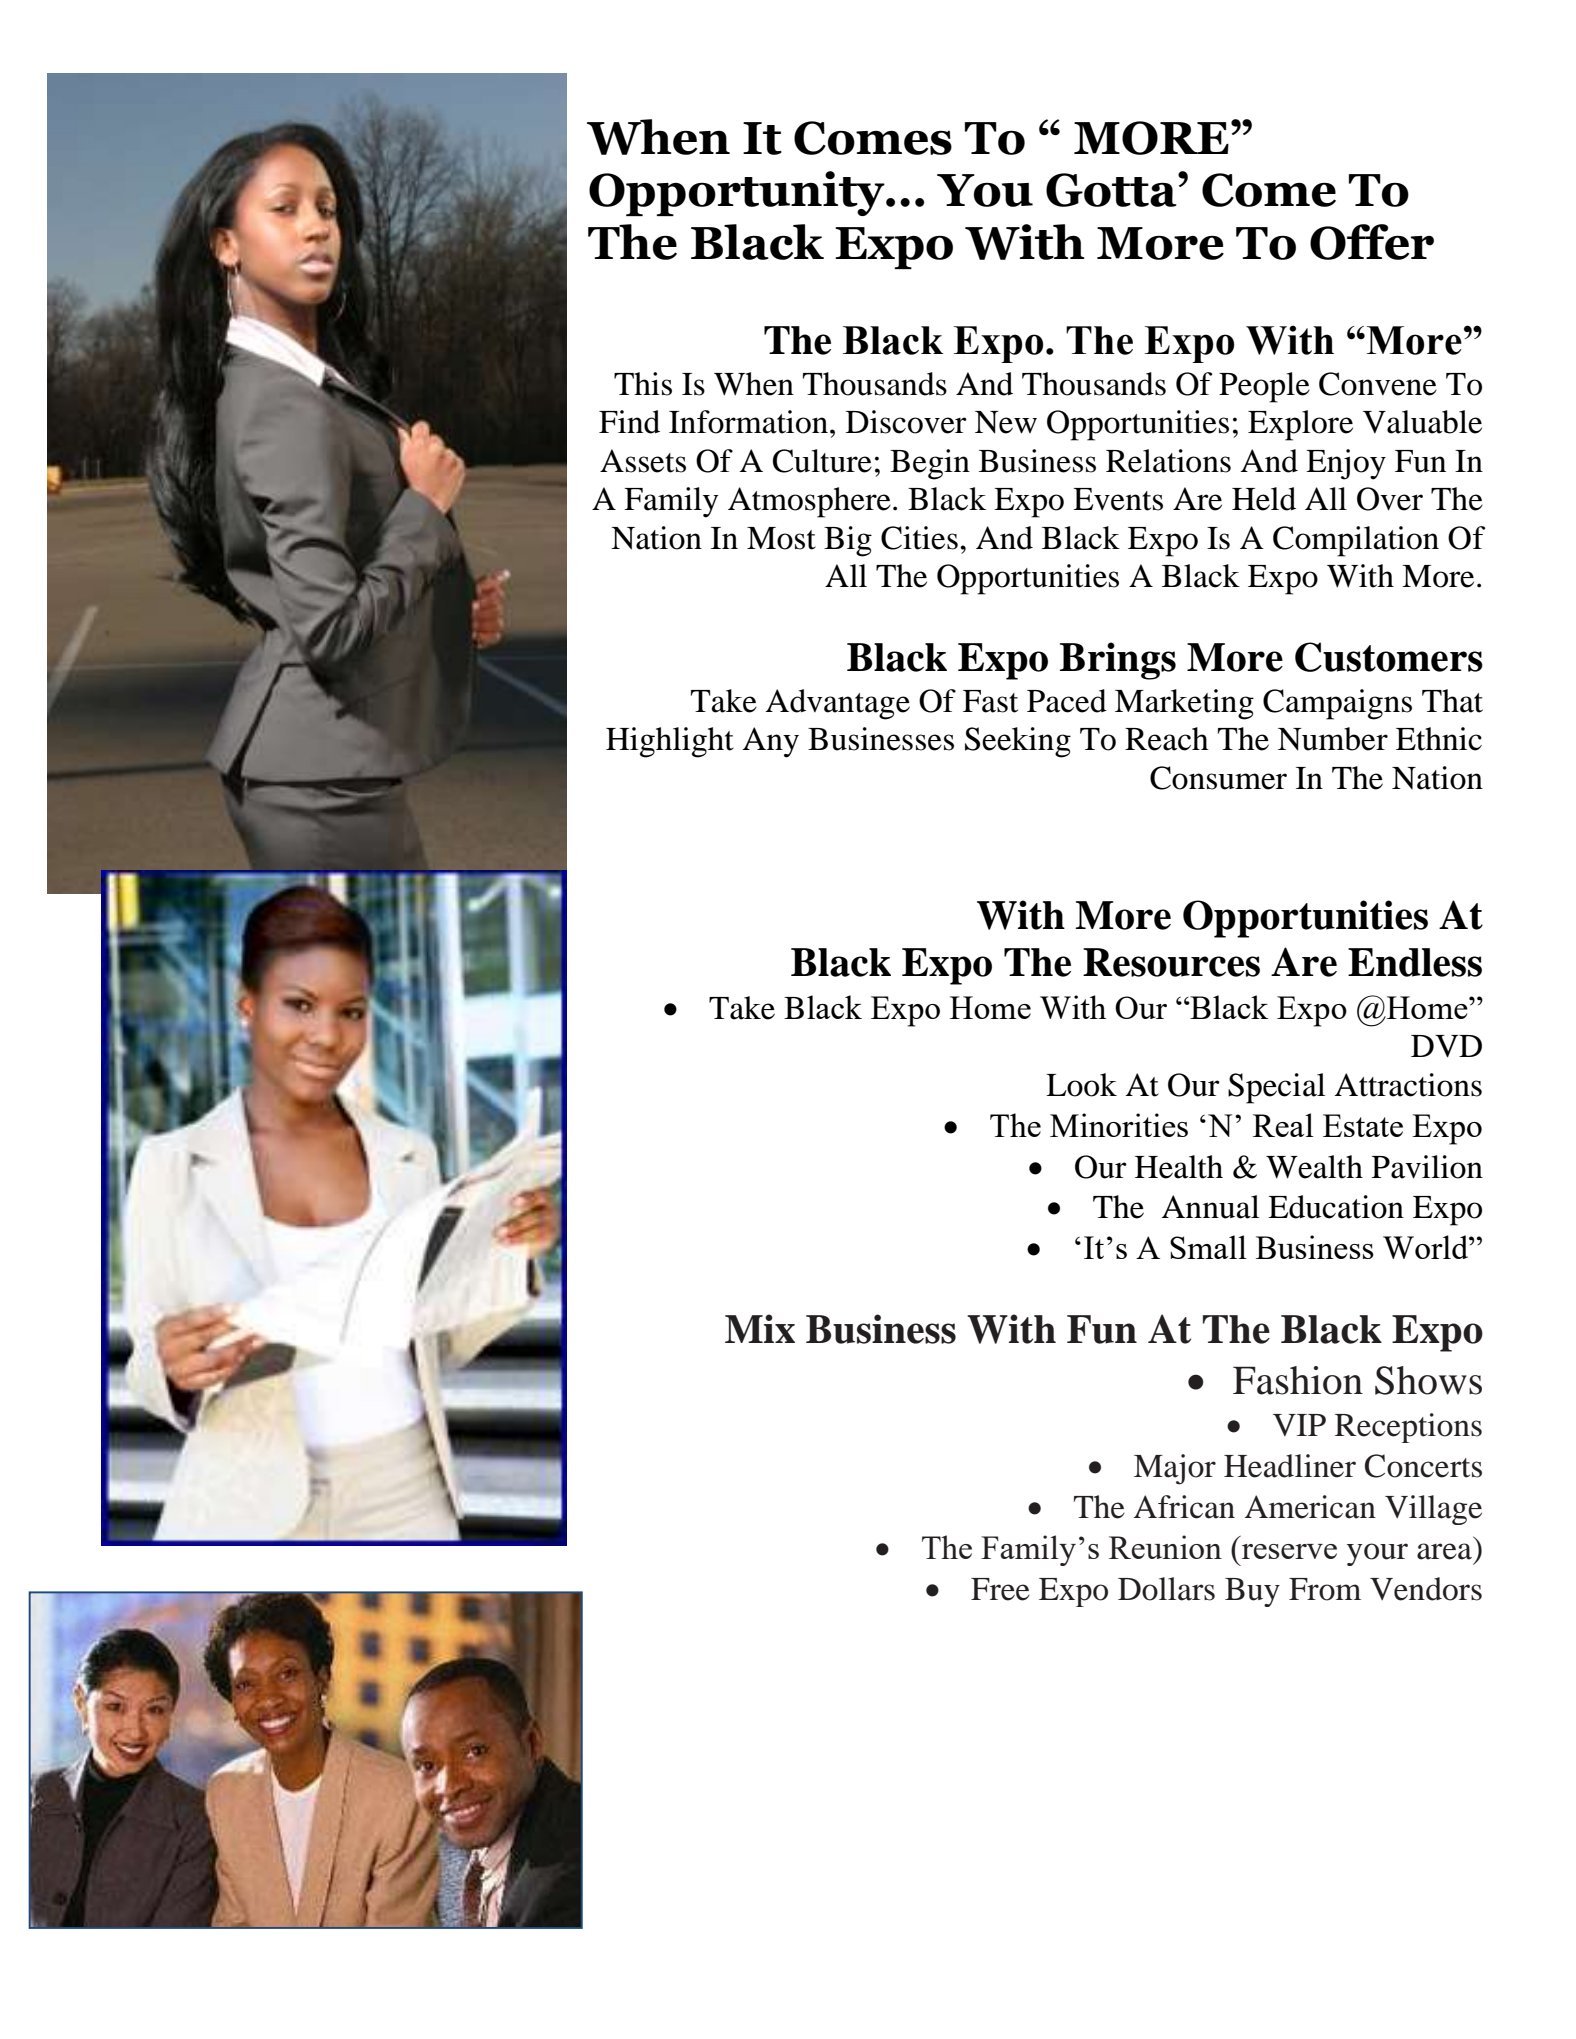  Describe the element at coordinates (1372, 242) in the screenshot. I see `Offer` at that location.
